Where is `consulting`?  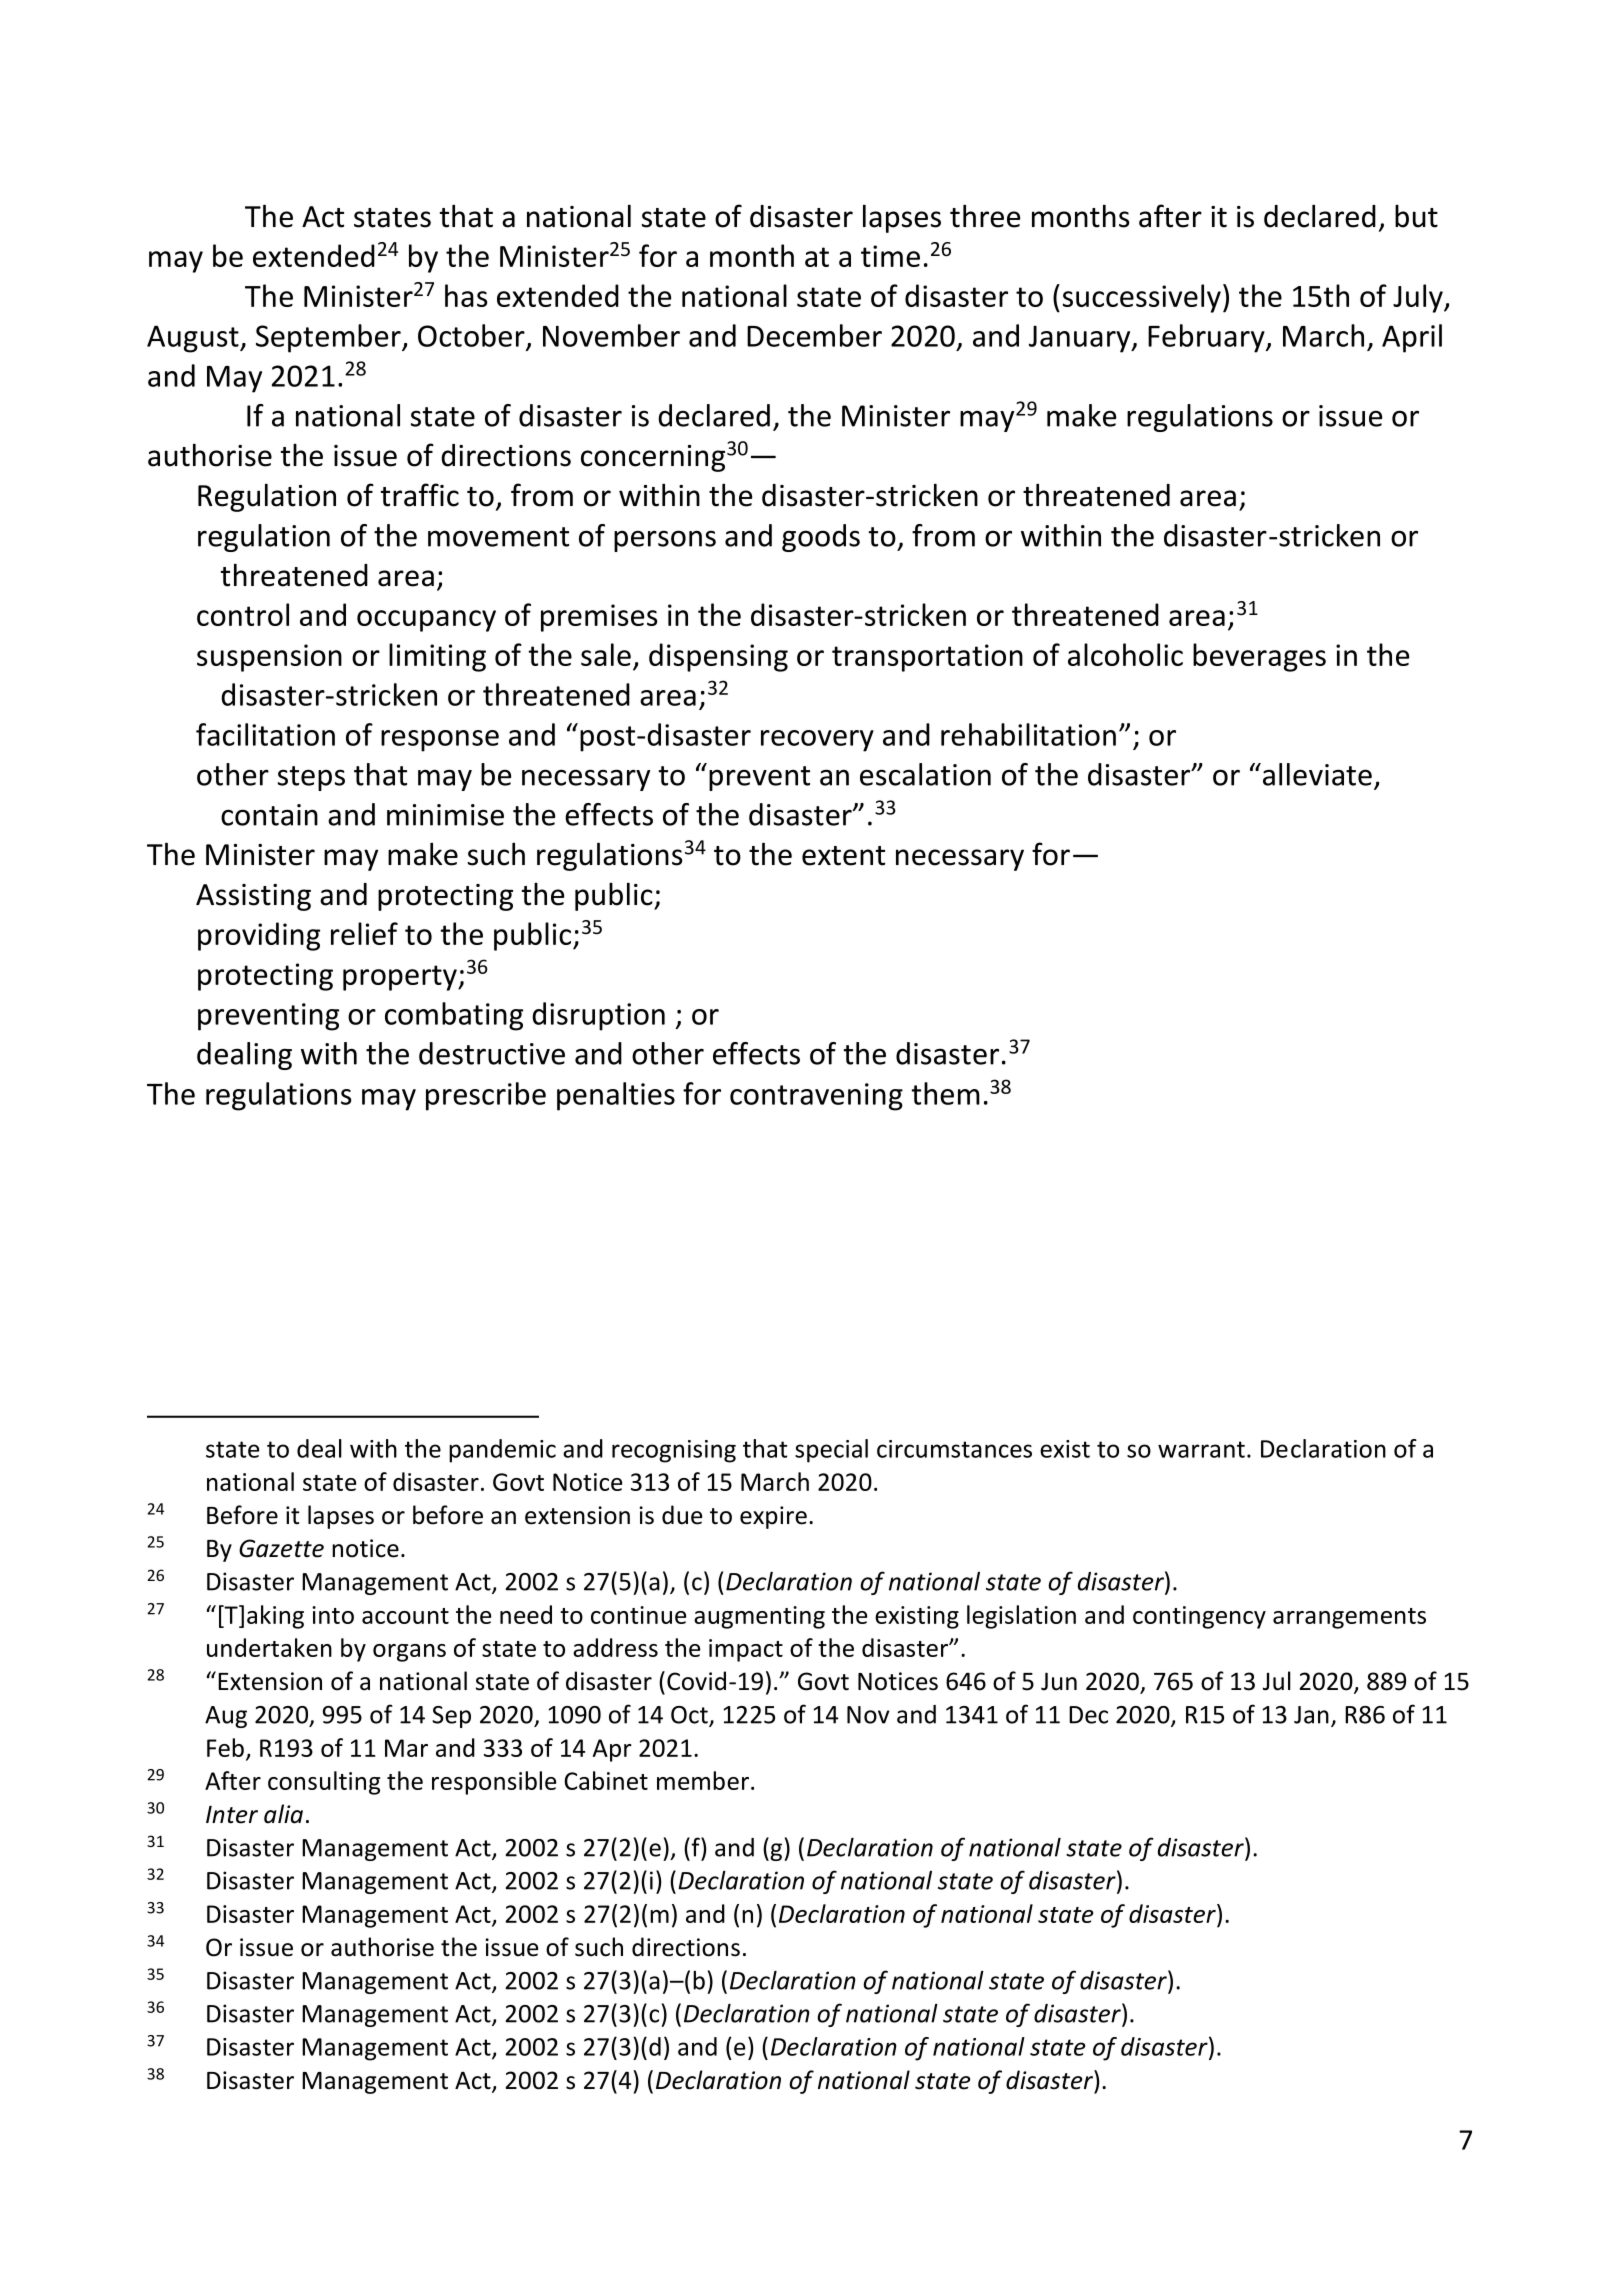
consulting is located at coordinates (324, 1783).
